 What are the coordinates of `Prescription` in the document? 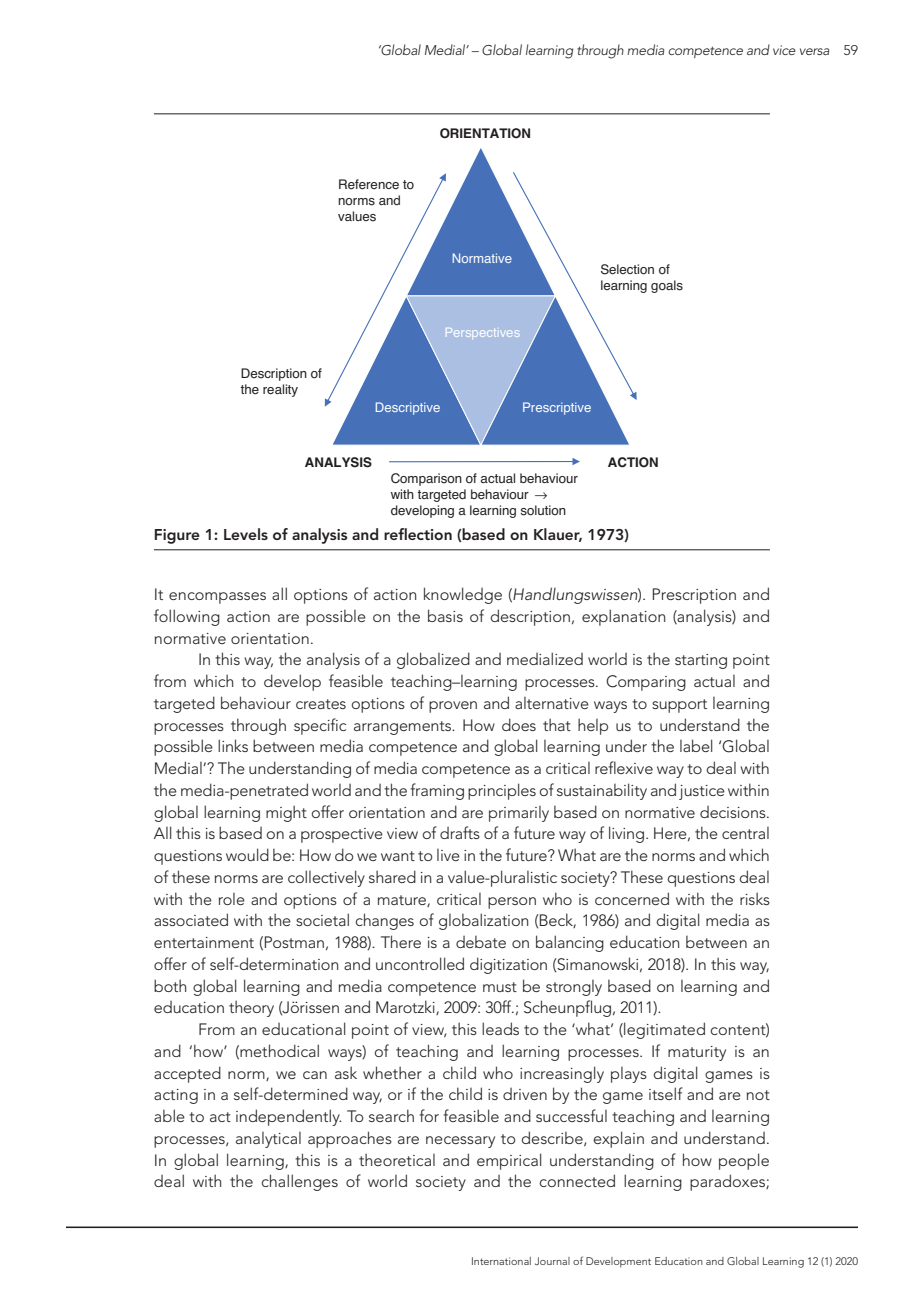 It's located at (694, 596).
